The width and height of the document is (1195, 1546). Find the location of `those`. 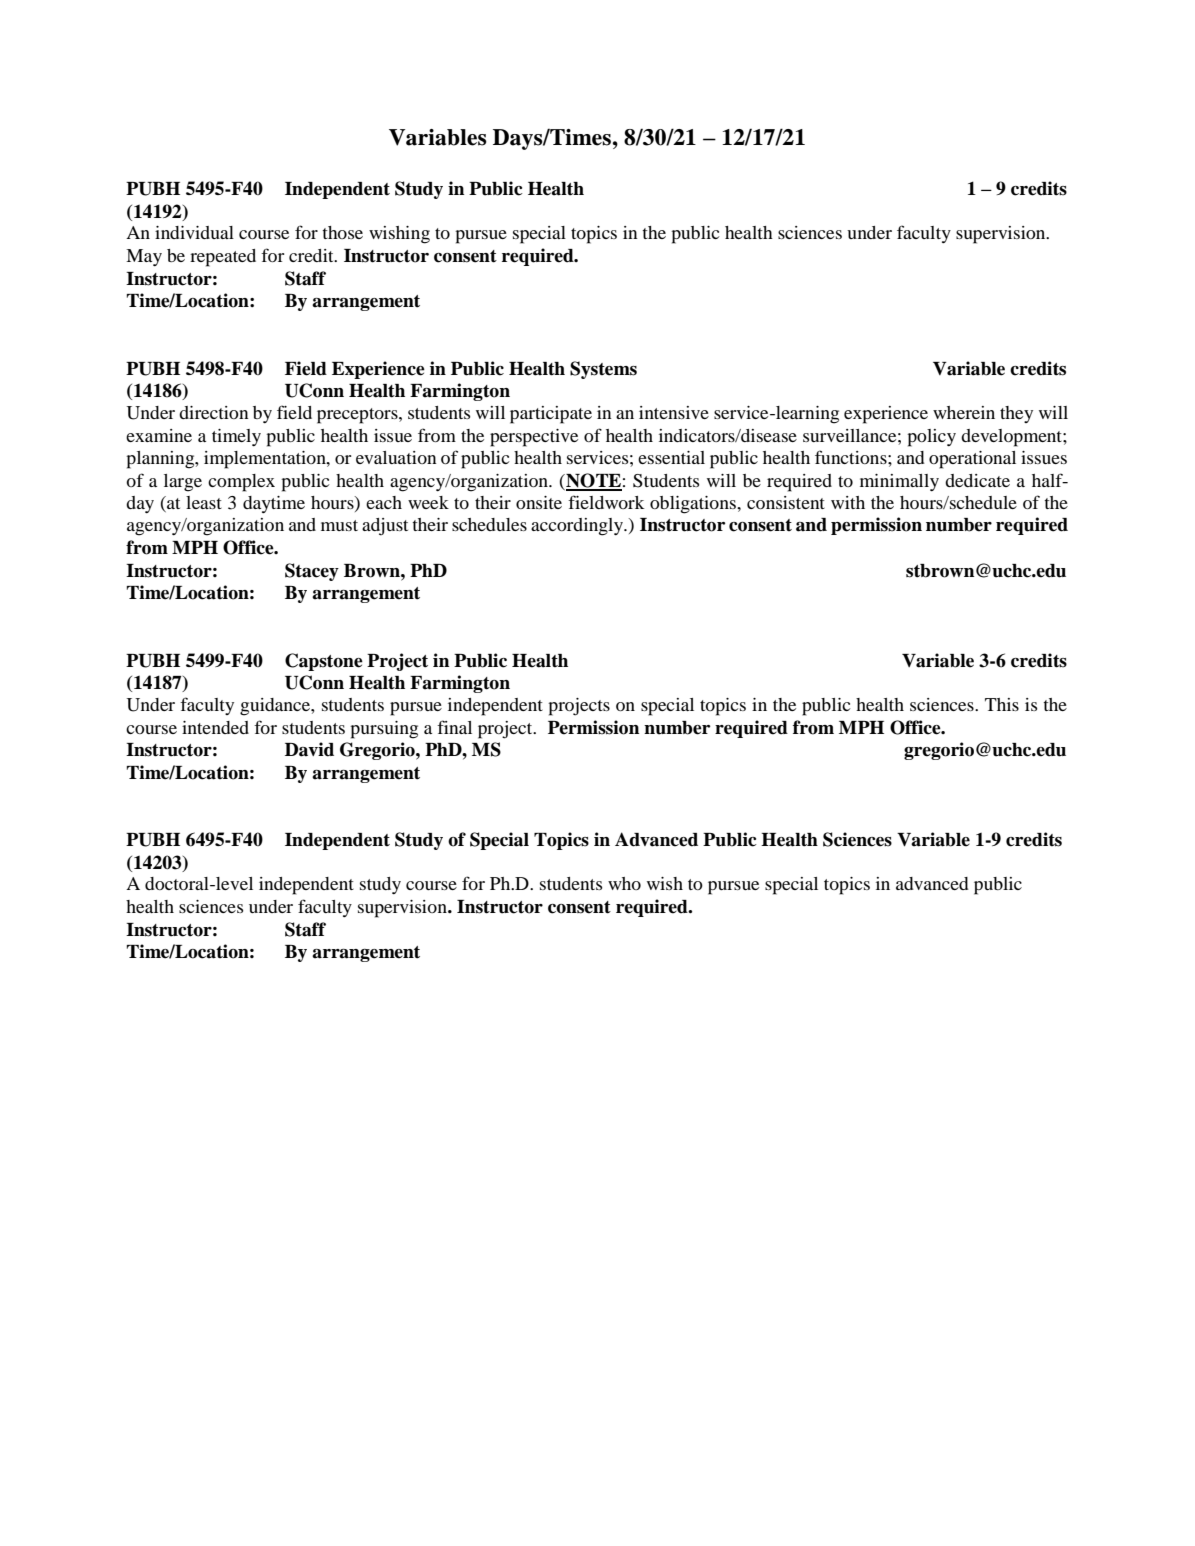

those is located at coordinates (342, 232).
